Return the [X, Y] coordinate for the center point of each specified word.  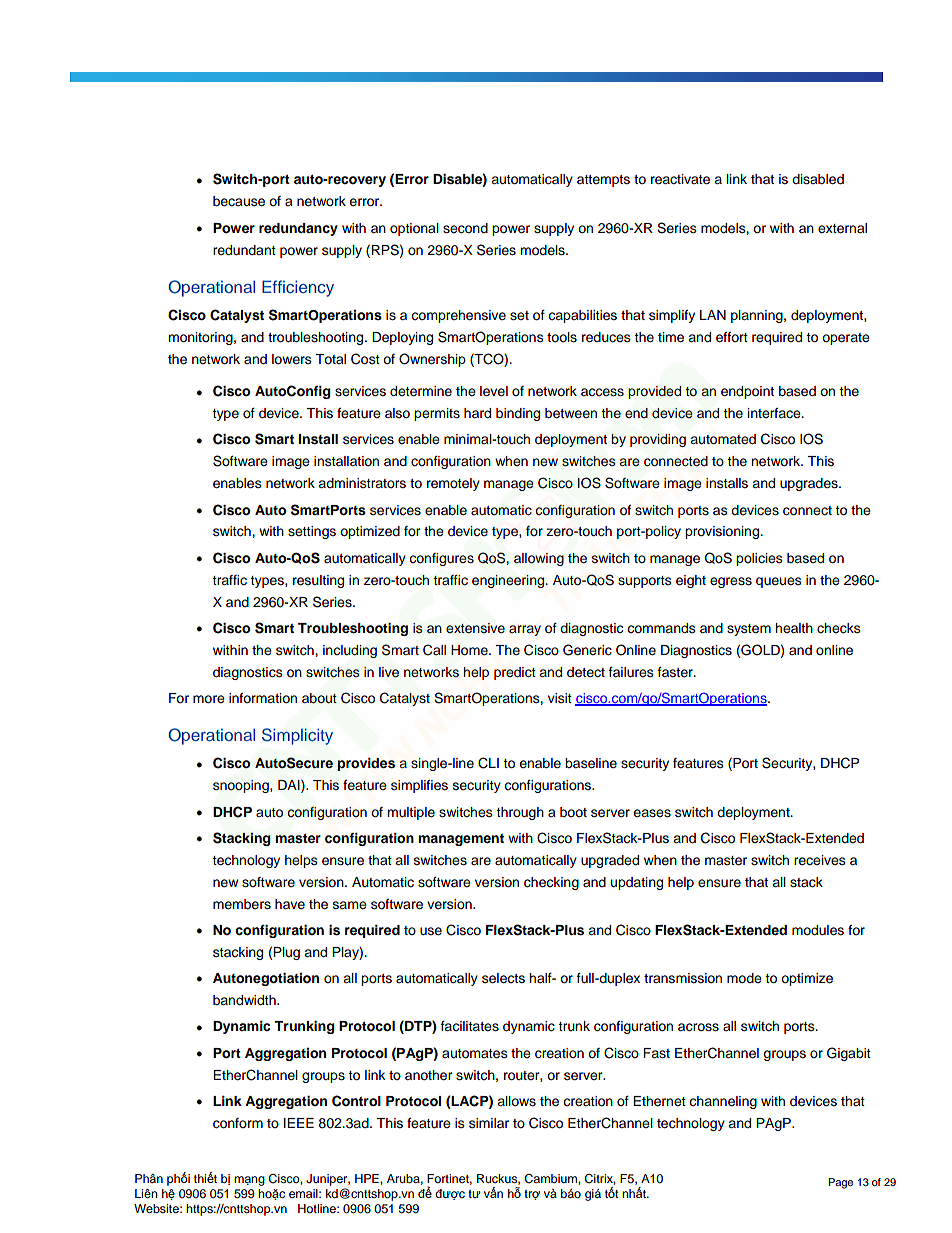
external [842, 228]
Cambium [551, 1179]
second [465, 228]
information [263, 698]
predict [515, 673]
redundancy [298, 229]
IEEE [299, 1123]
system [749, 630]
